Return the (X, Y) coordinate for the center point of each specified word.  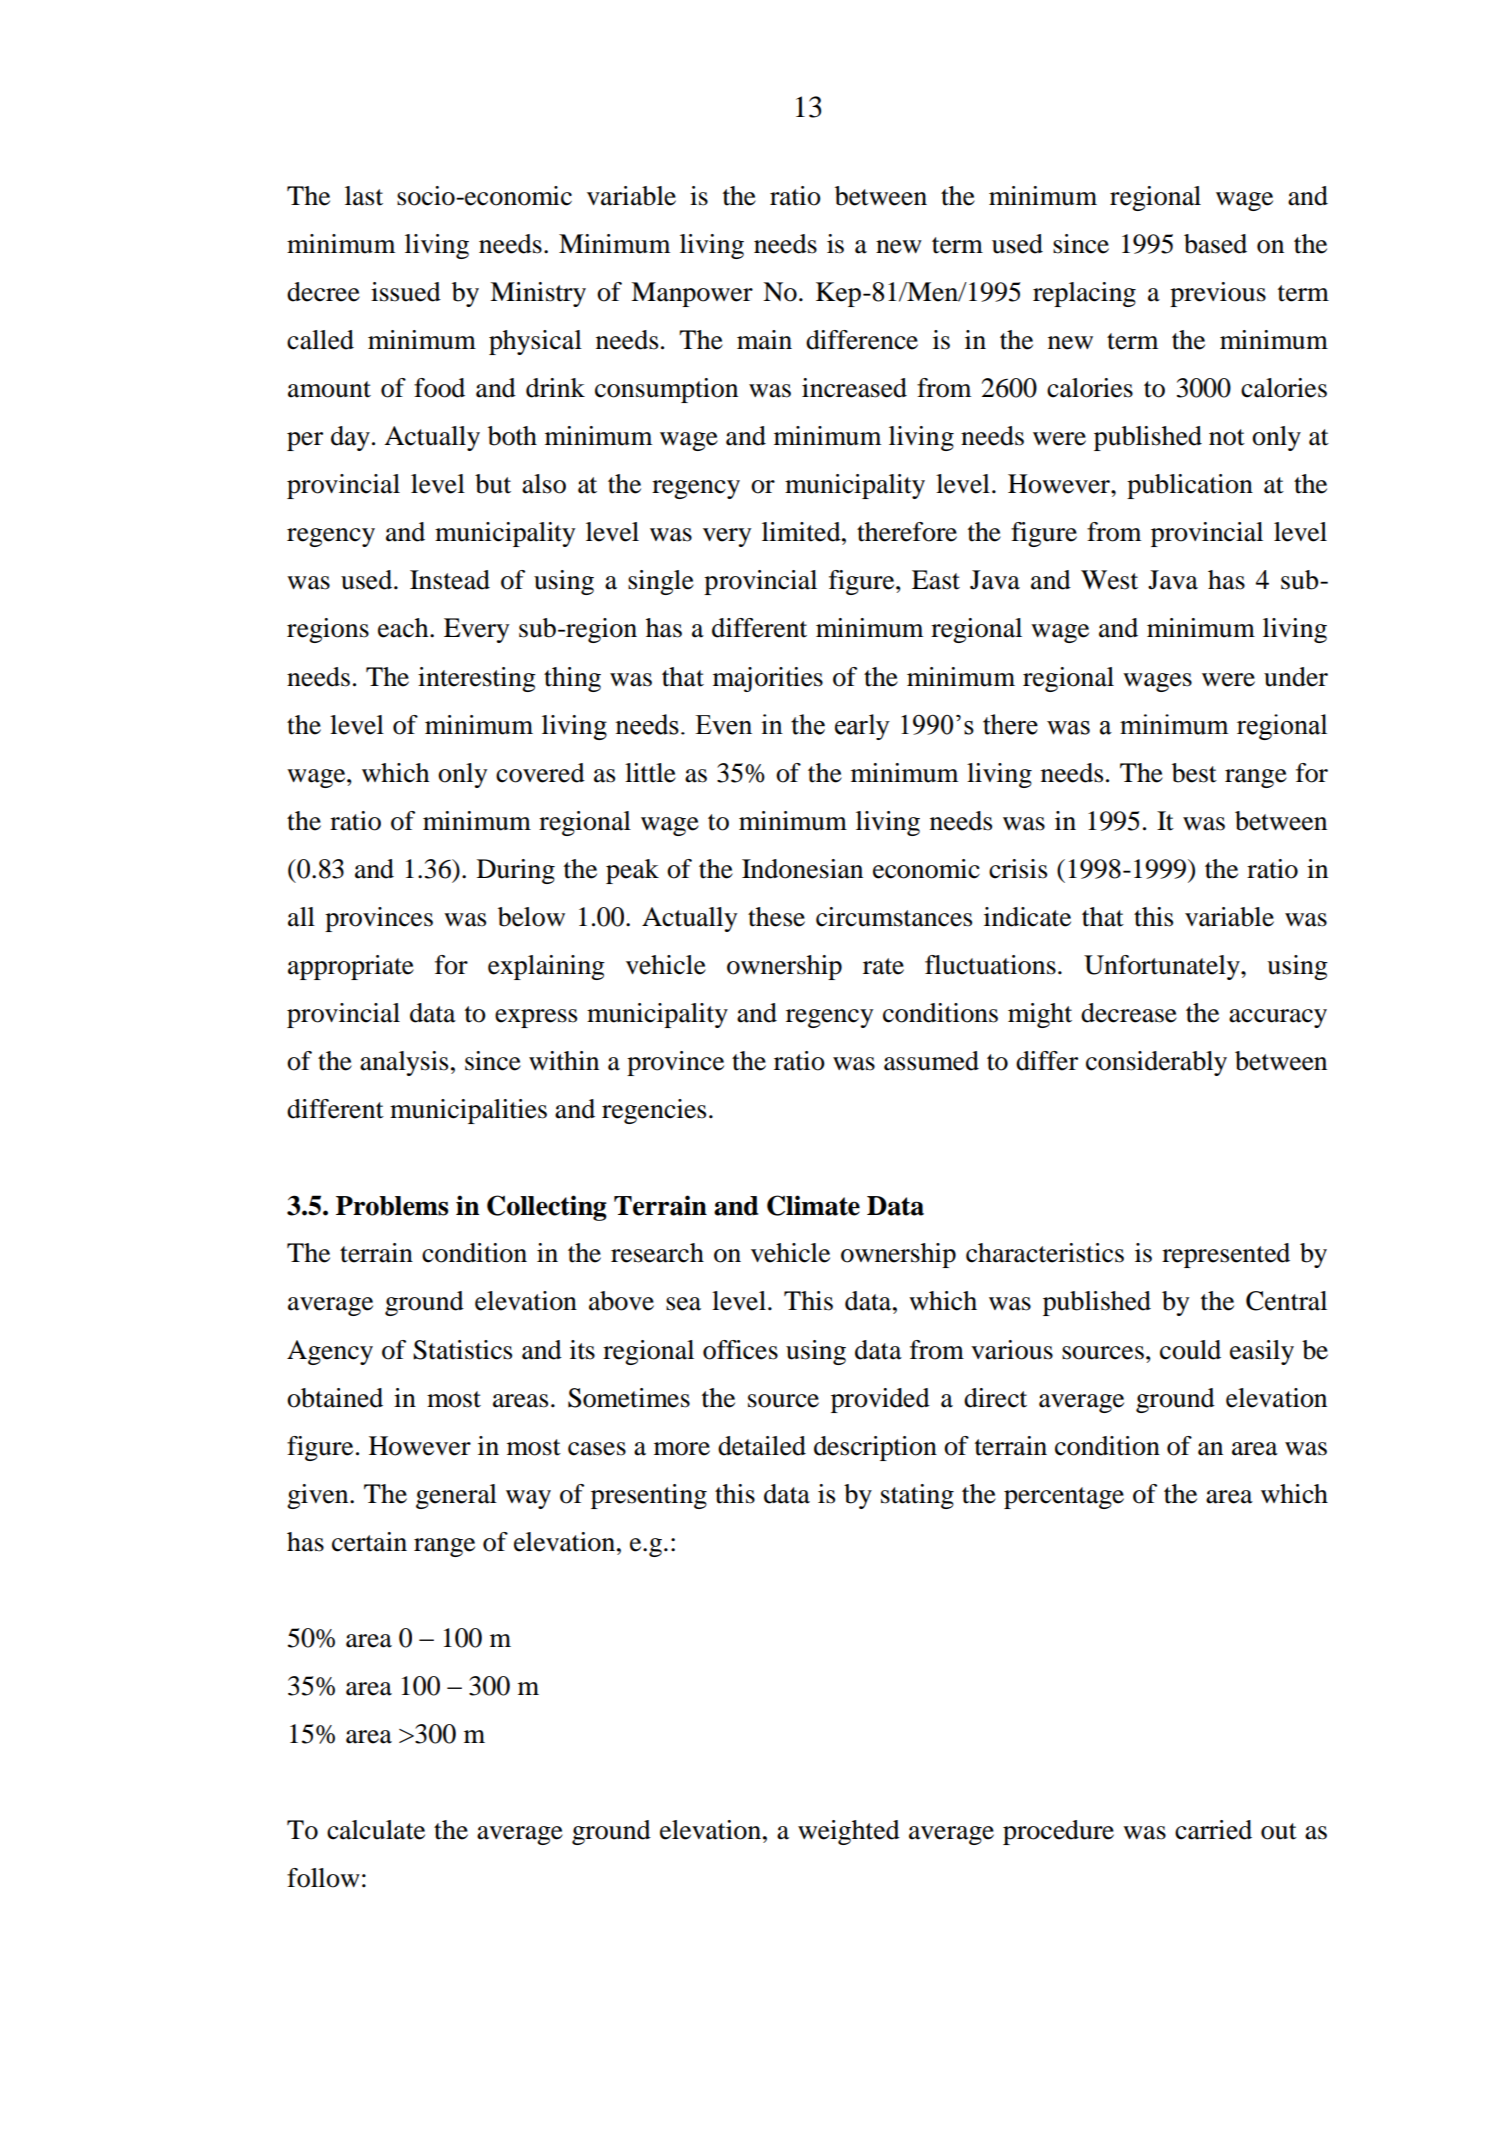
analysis (404, 1063)
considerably (1156, 1063)
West (1109, 580)
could (1190, 1350)
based (1215, 244)
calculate (376, 1830)
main (764, 340)
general (456, 1496)
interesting (477, 679)
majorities (768, 679)
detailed (762, 1446)
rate (883, 966)
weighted (849, 1832)
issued (406, 292)
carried (1213, 1830)
